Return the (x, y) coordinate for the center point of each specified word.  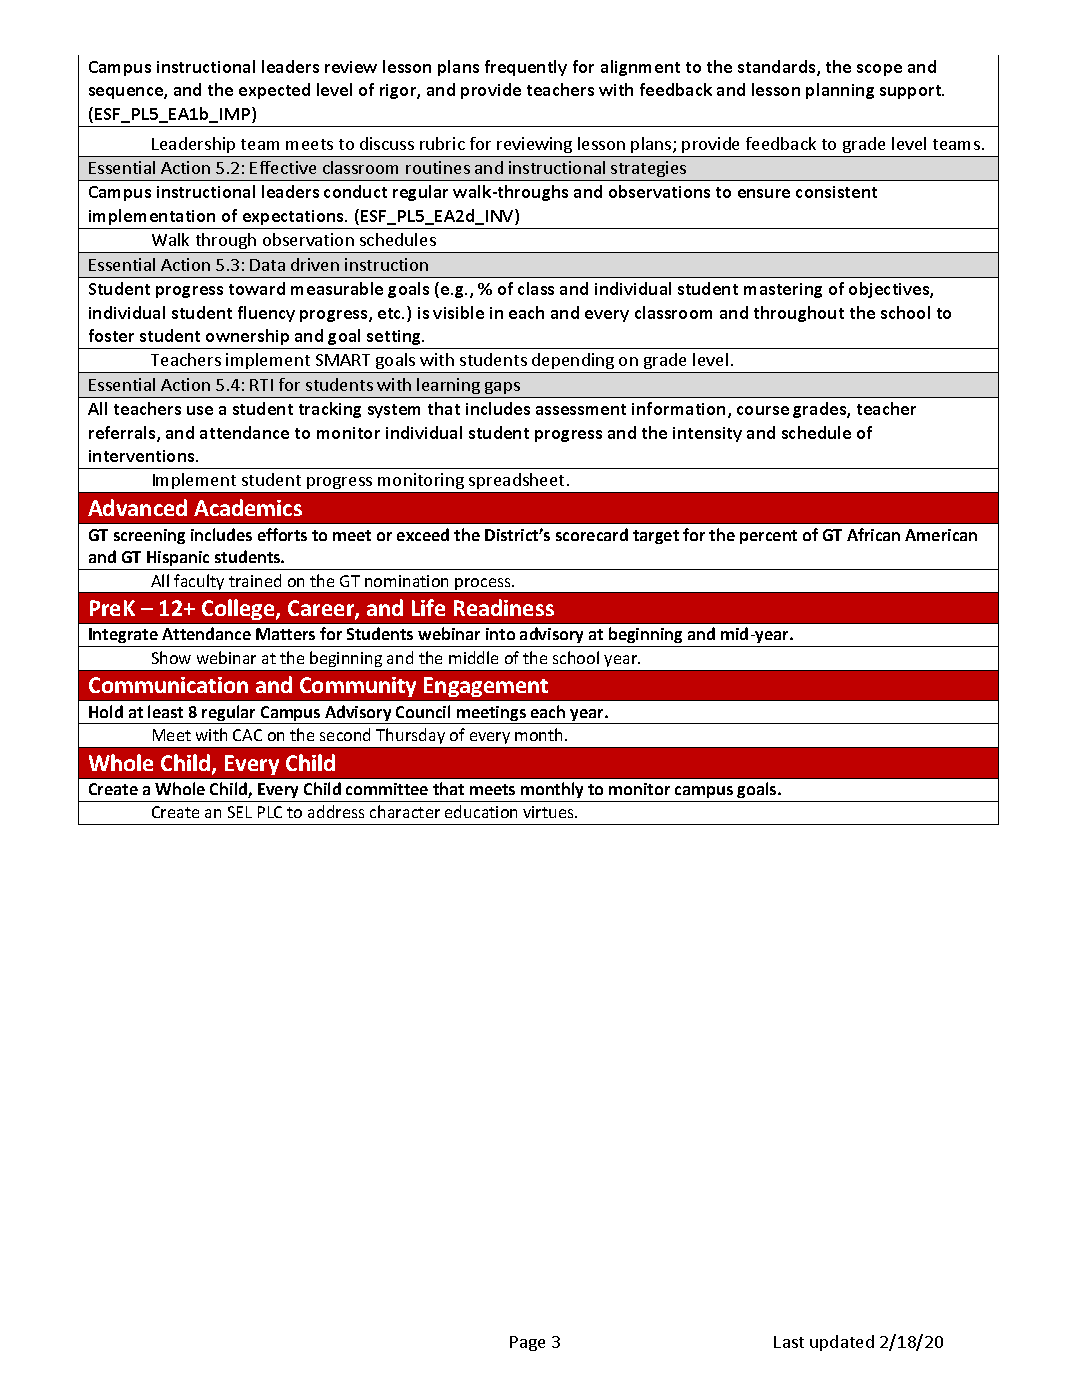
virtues (549, 812)
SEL (240, 812)
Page (527, 1343)
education (481, 811)
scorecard (592, 534)
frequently (526, 68)
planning (840, 91)
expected (274, 91)
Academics (248, 507)
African (873, 534)
